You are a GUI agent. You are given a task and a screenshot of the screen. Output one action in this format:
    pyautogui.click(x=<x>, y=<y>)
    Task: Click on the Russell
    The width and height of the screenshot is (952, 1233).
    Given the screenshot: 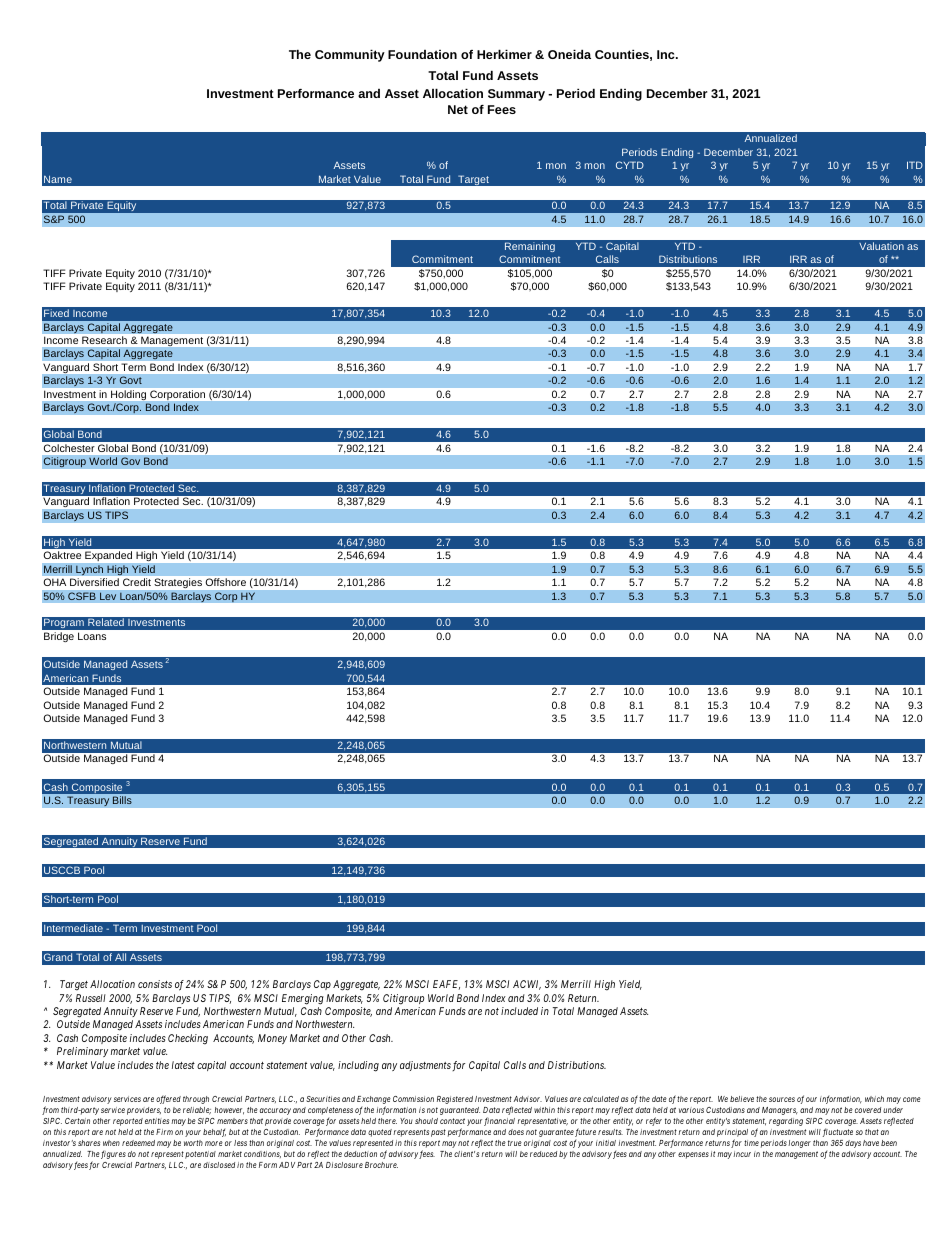 What is the action you would take?
    pyautogui.click(x=91, y=998)
